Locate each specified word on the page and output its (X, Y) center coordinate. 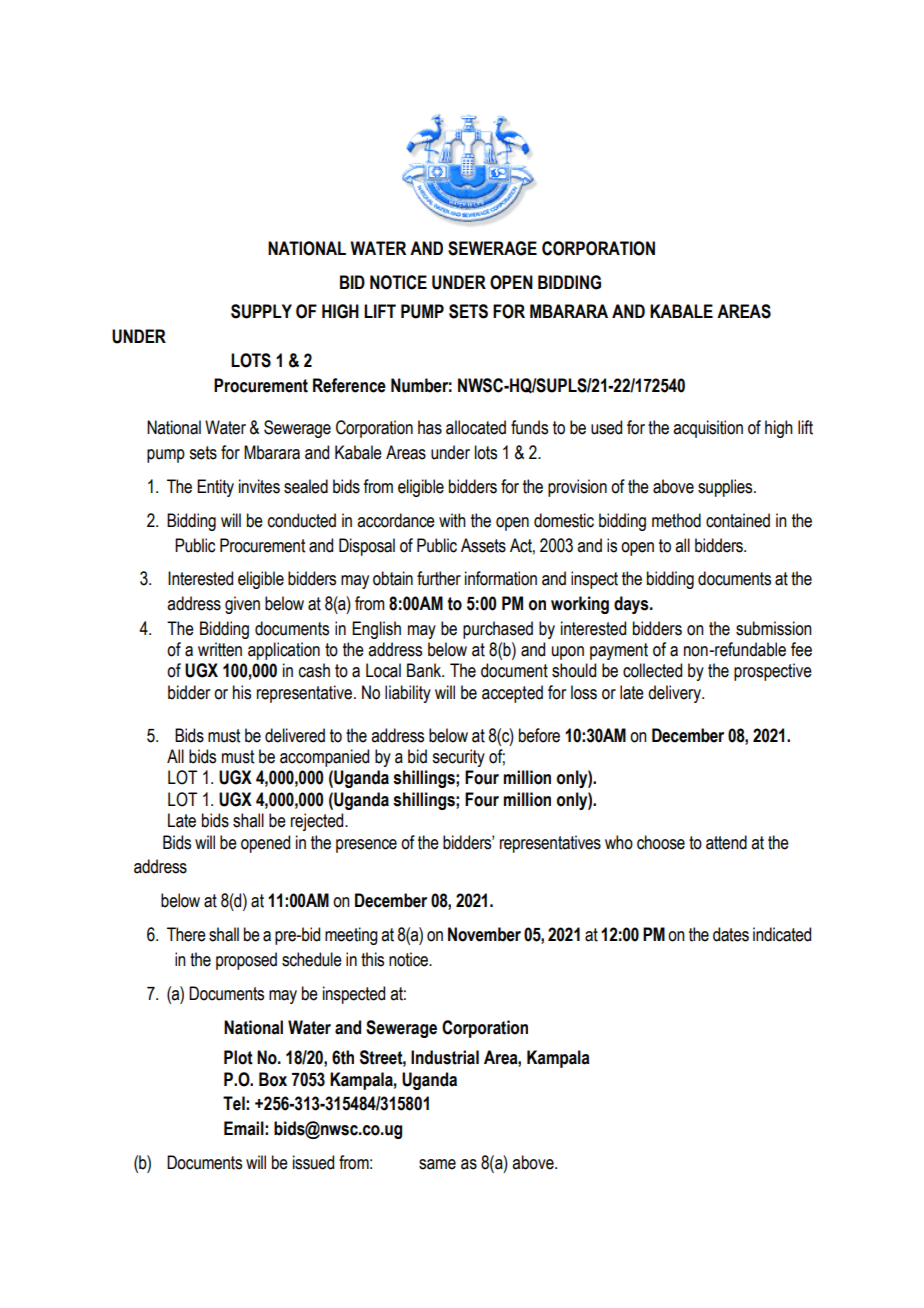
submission (774, 628)
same (437, 1164)
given (242, 605)
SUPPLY (261, 311)
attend (726, 842)
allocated (476, 427)
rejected (318, 822)
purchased (498, 630)
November (484, 934)
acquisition (708, 429)
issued (313, 1162)
